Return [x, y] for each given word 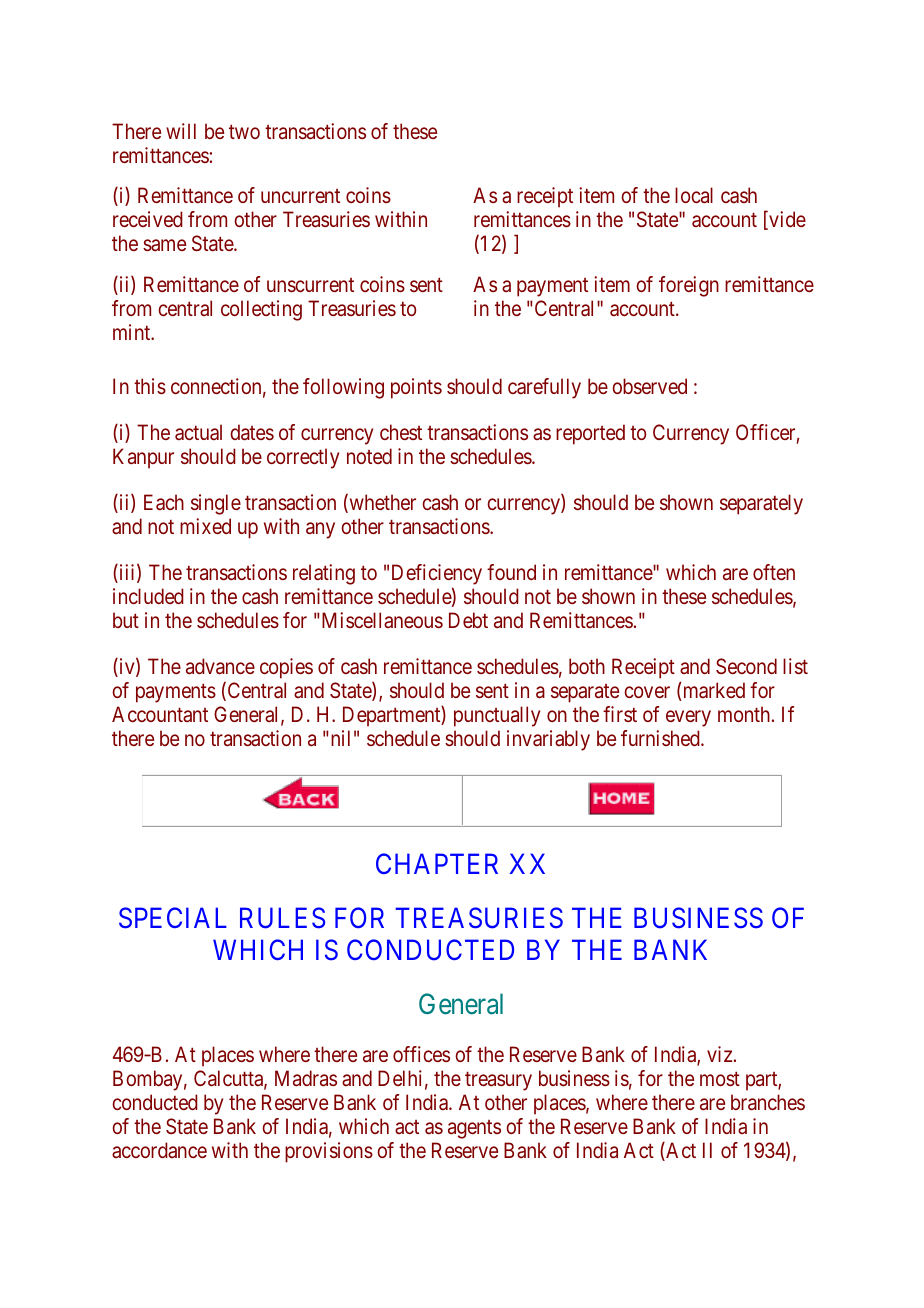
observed [649, 386]
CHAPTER [437, 863]
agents [474, 1129]
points [416, 388]
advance [220, 666]
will [181, 131]
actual [198, 432]
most [720, 1078]
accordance [159, 1150]
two [244, 131]
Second [746, 666]
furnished [661, 738]
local [694, 195]
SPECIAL [173, 918]
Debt [468, 620]
